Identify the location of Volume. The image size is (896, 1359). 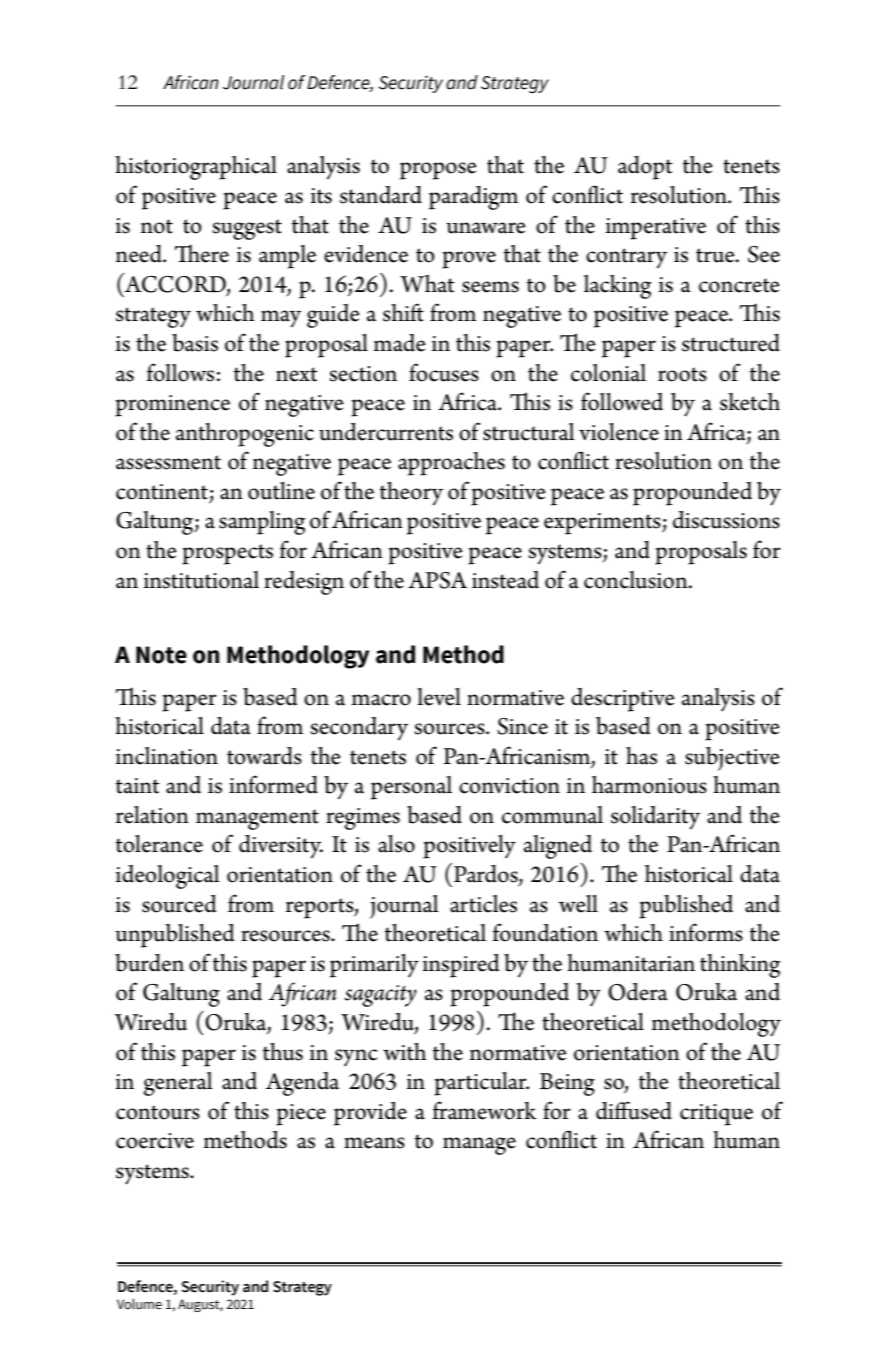
(139, 1304).
